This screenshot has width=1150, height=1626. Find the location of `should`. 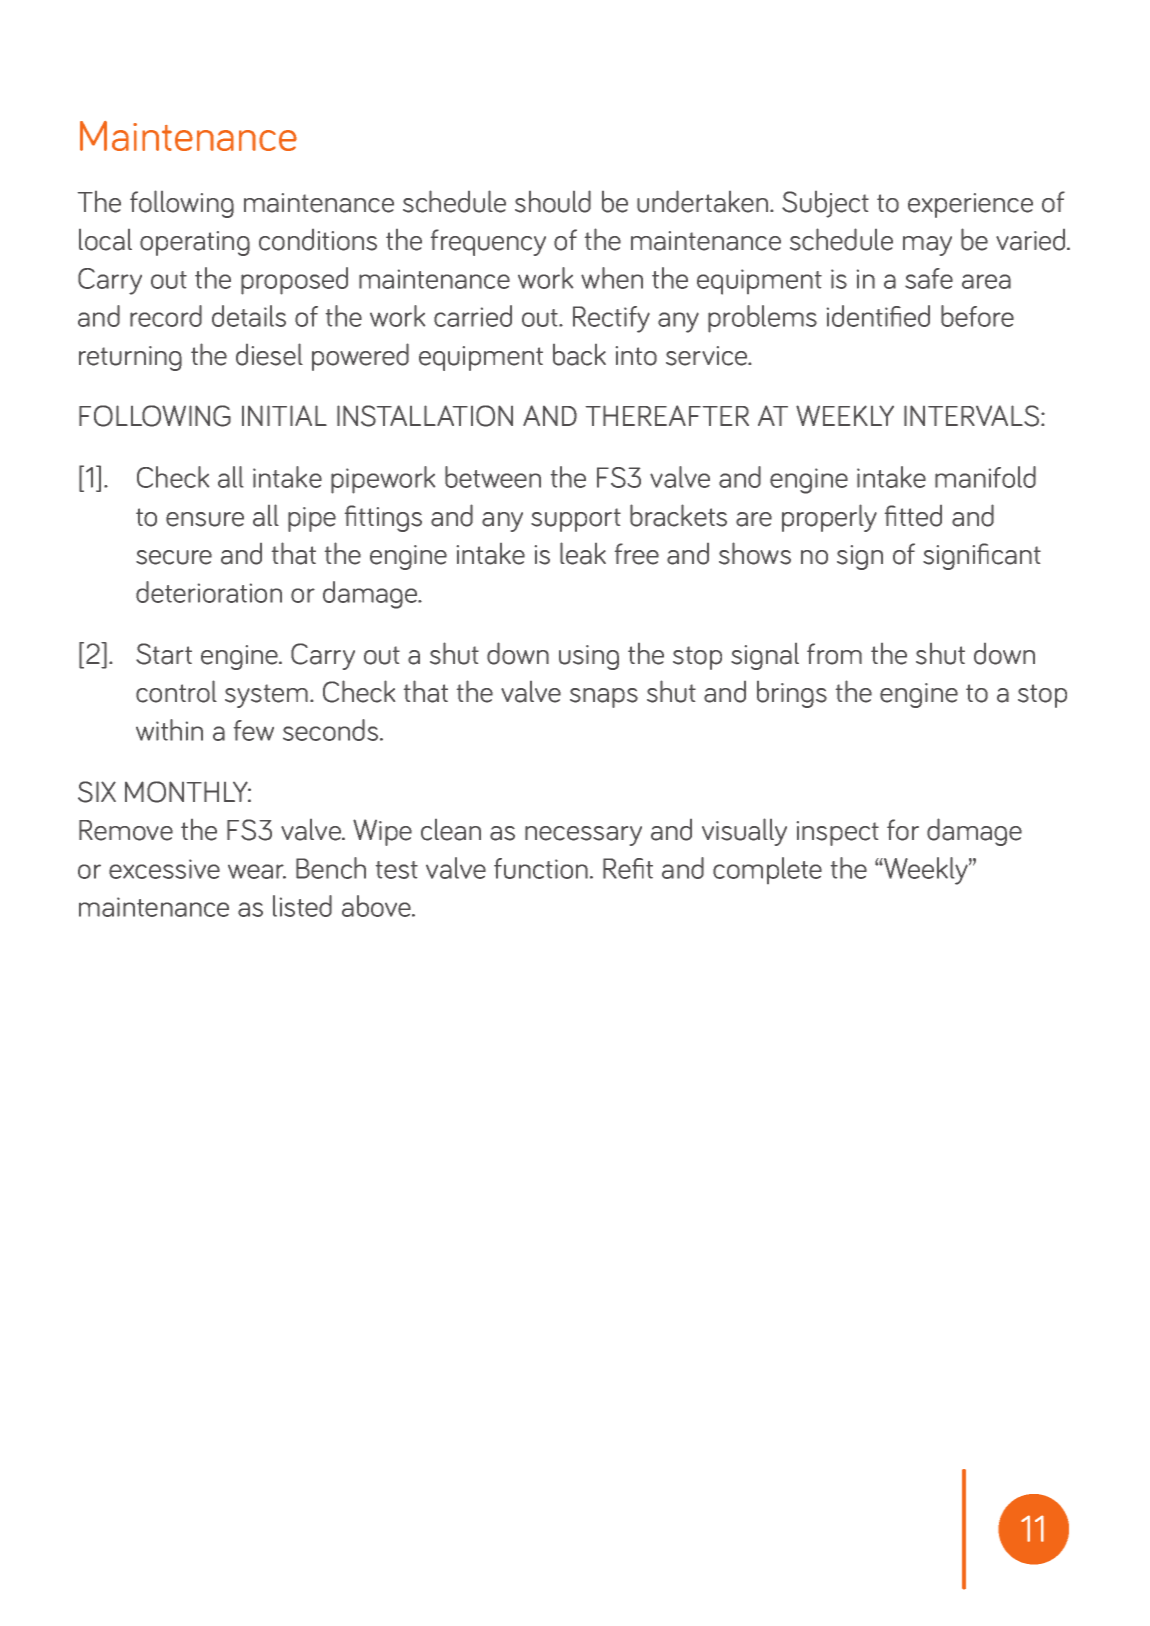

should is located at coordinates (553, 201).
